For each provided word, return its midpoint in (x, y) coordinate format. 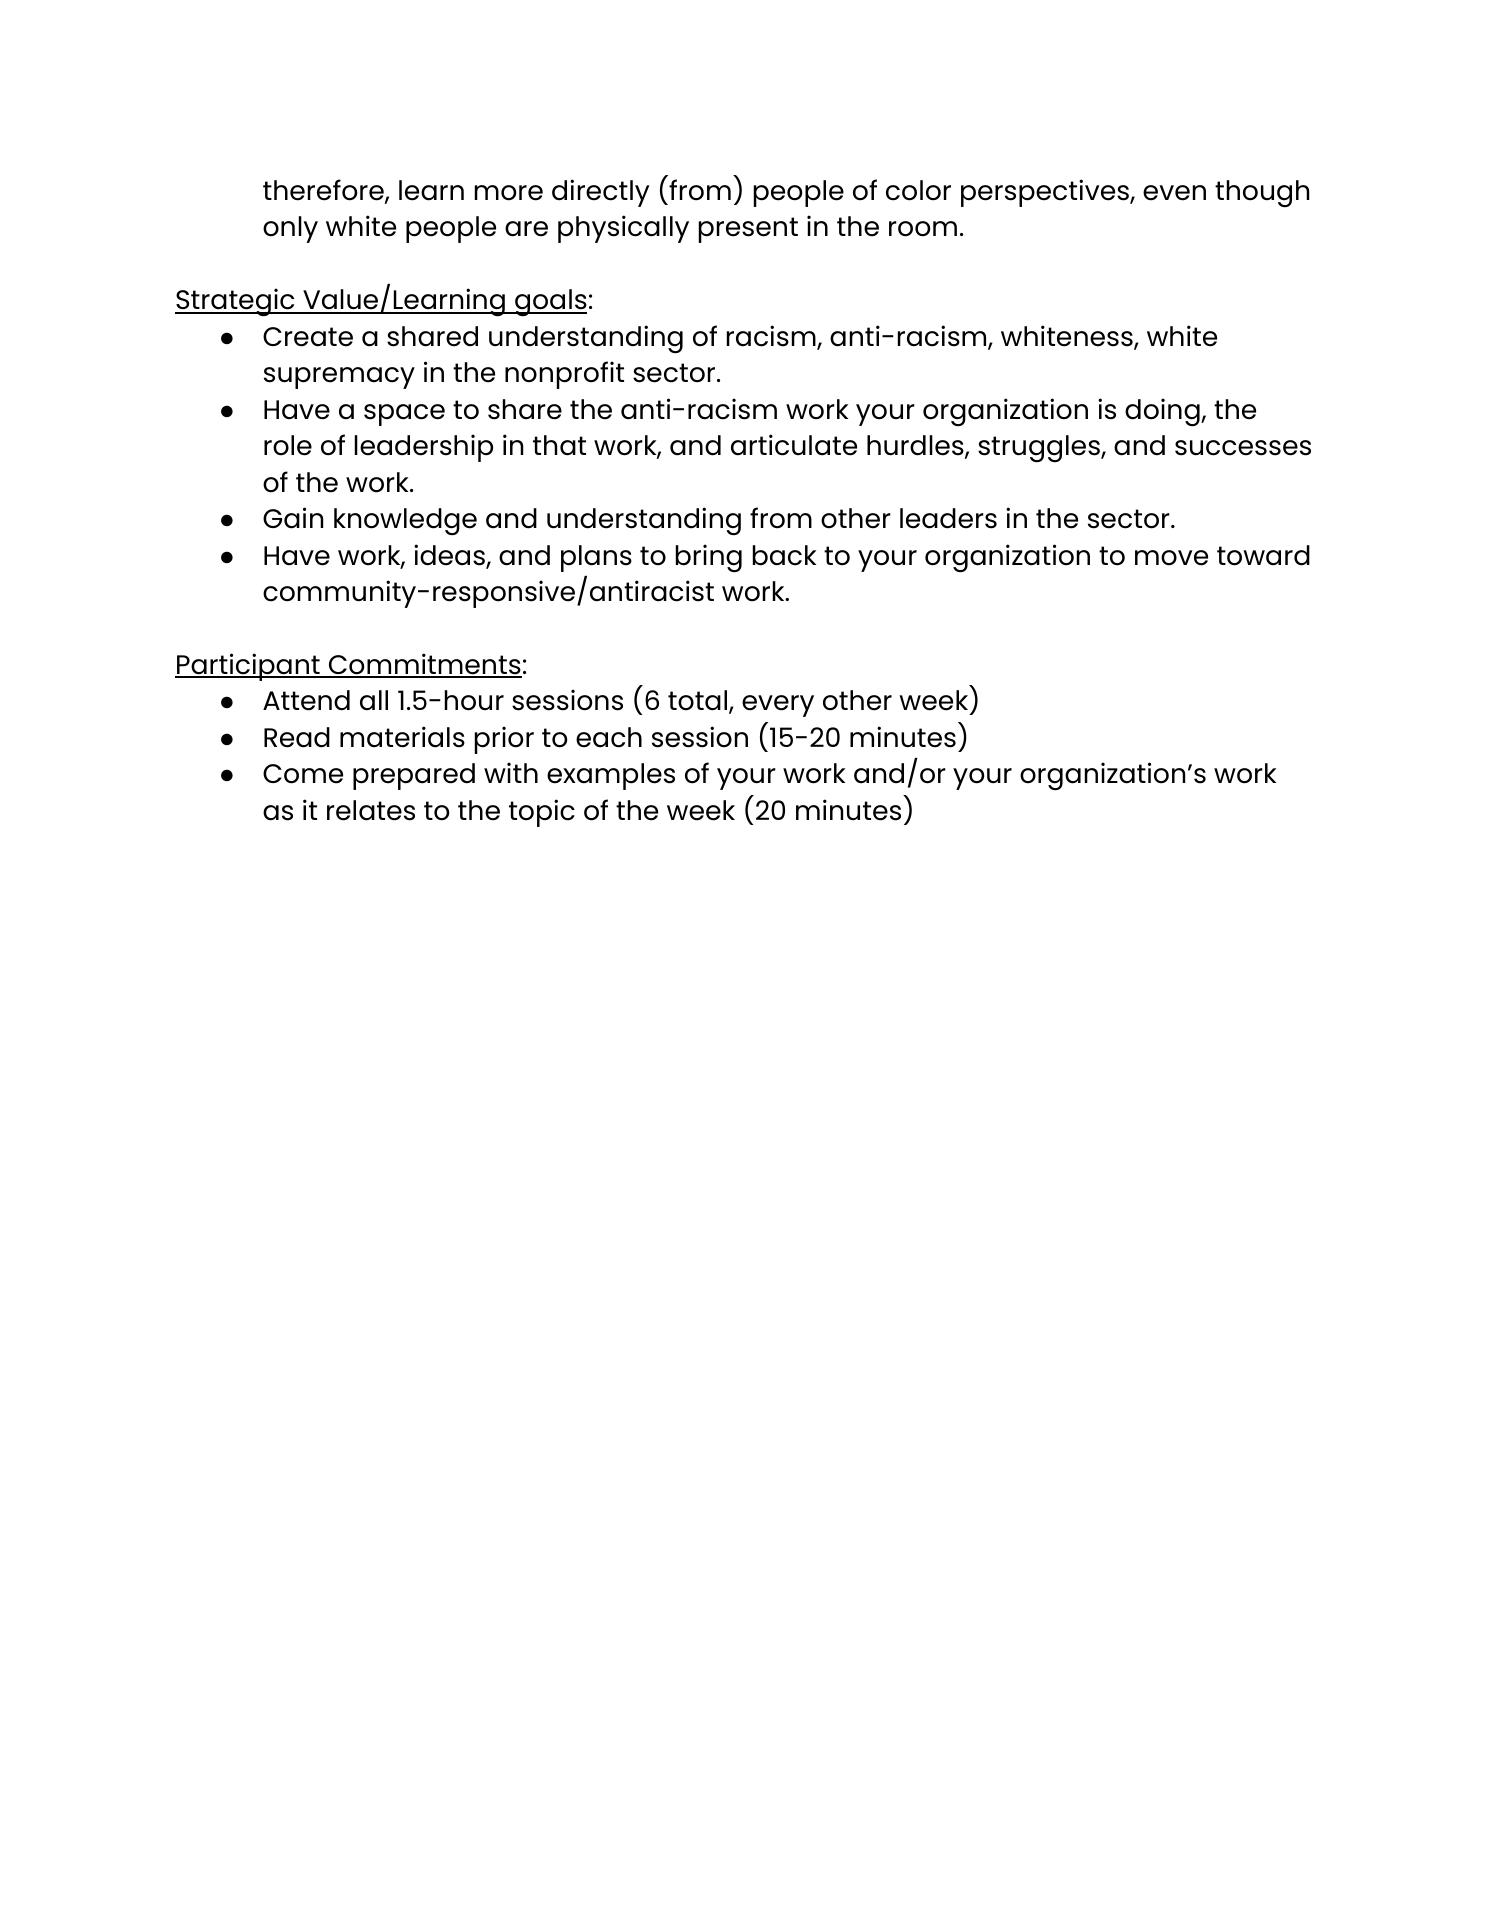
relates (371, 810)
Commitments (424, 665)
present (748, 230)
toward (1263, 555)
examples (611, 776)
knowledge (405, 521)
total (699, 702)
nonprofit (564, 375)
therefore (324, 191)
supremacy (339, 378)
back (784, 555)
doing (1163, 412)
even (1174, 193)
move (1171, 558)
